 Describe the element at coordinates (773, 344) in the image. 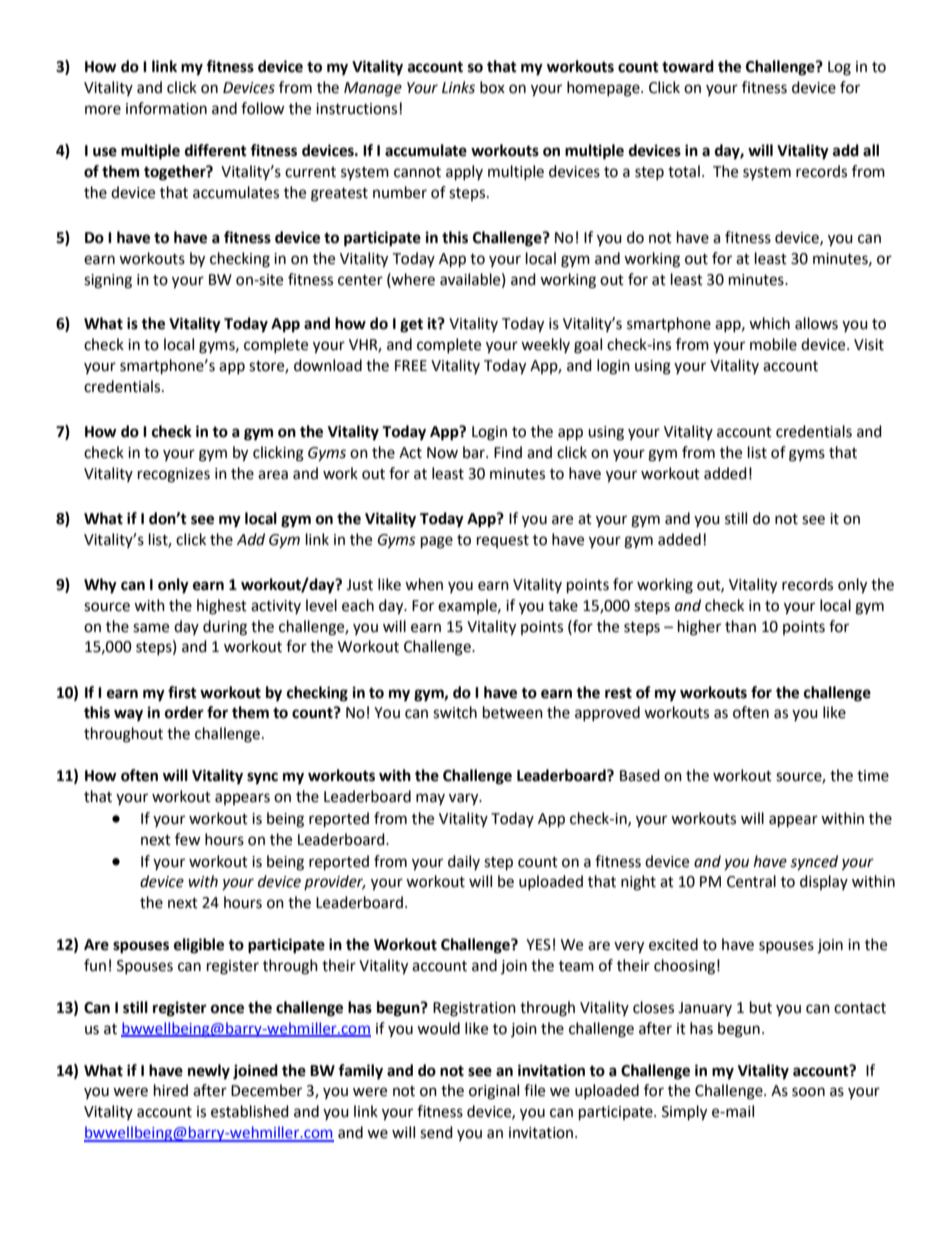

I see `mobile` at that location.
